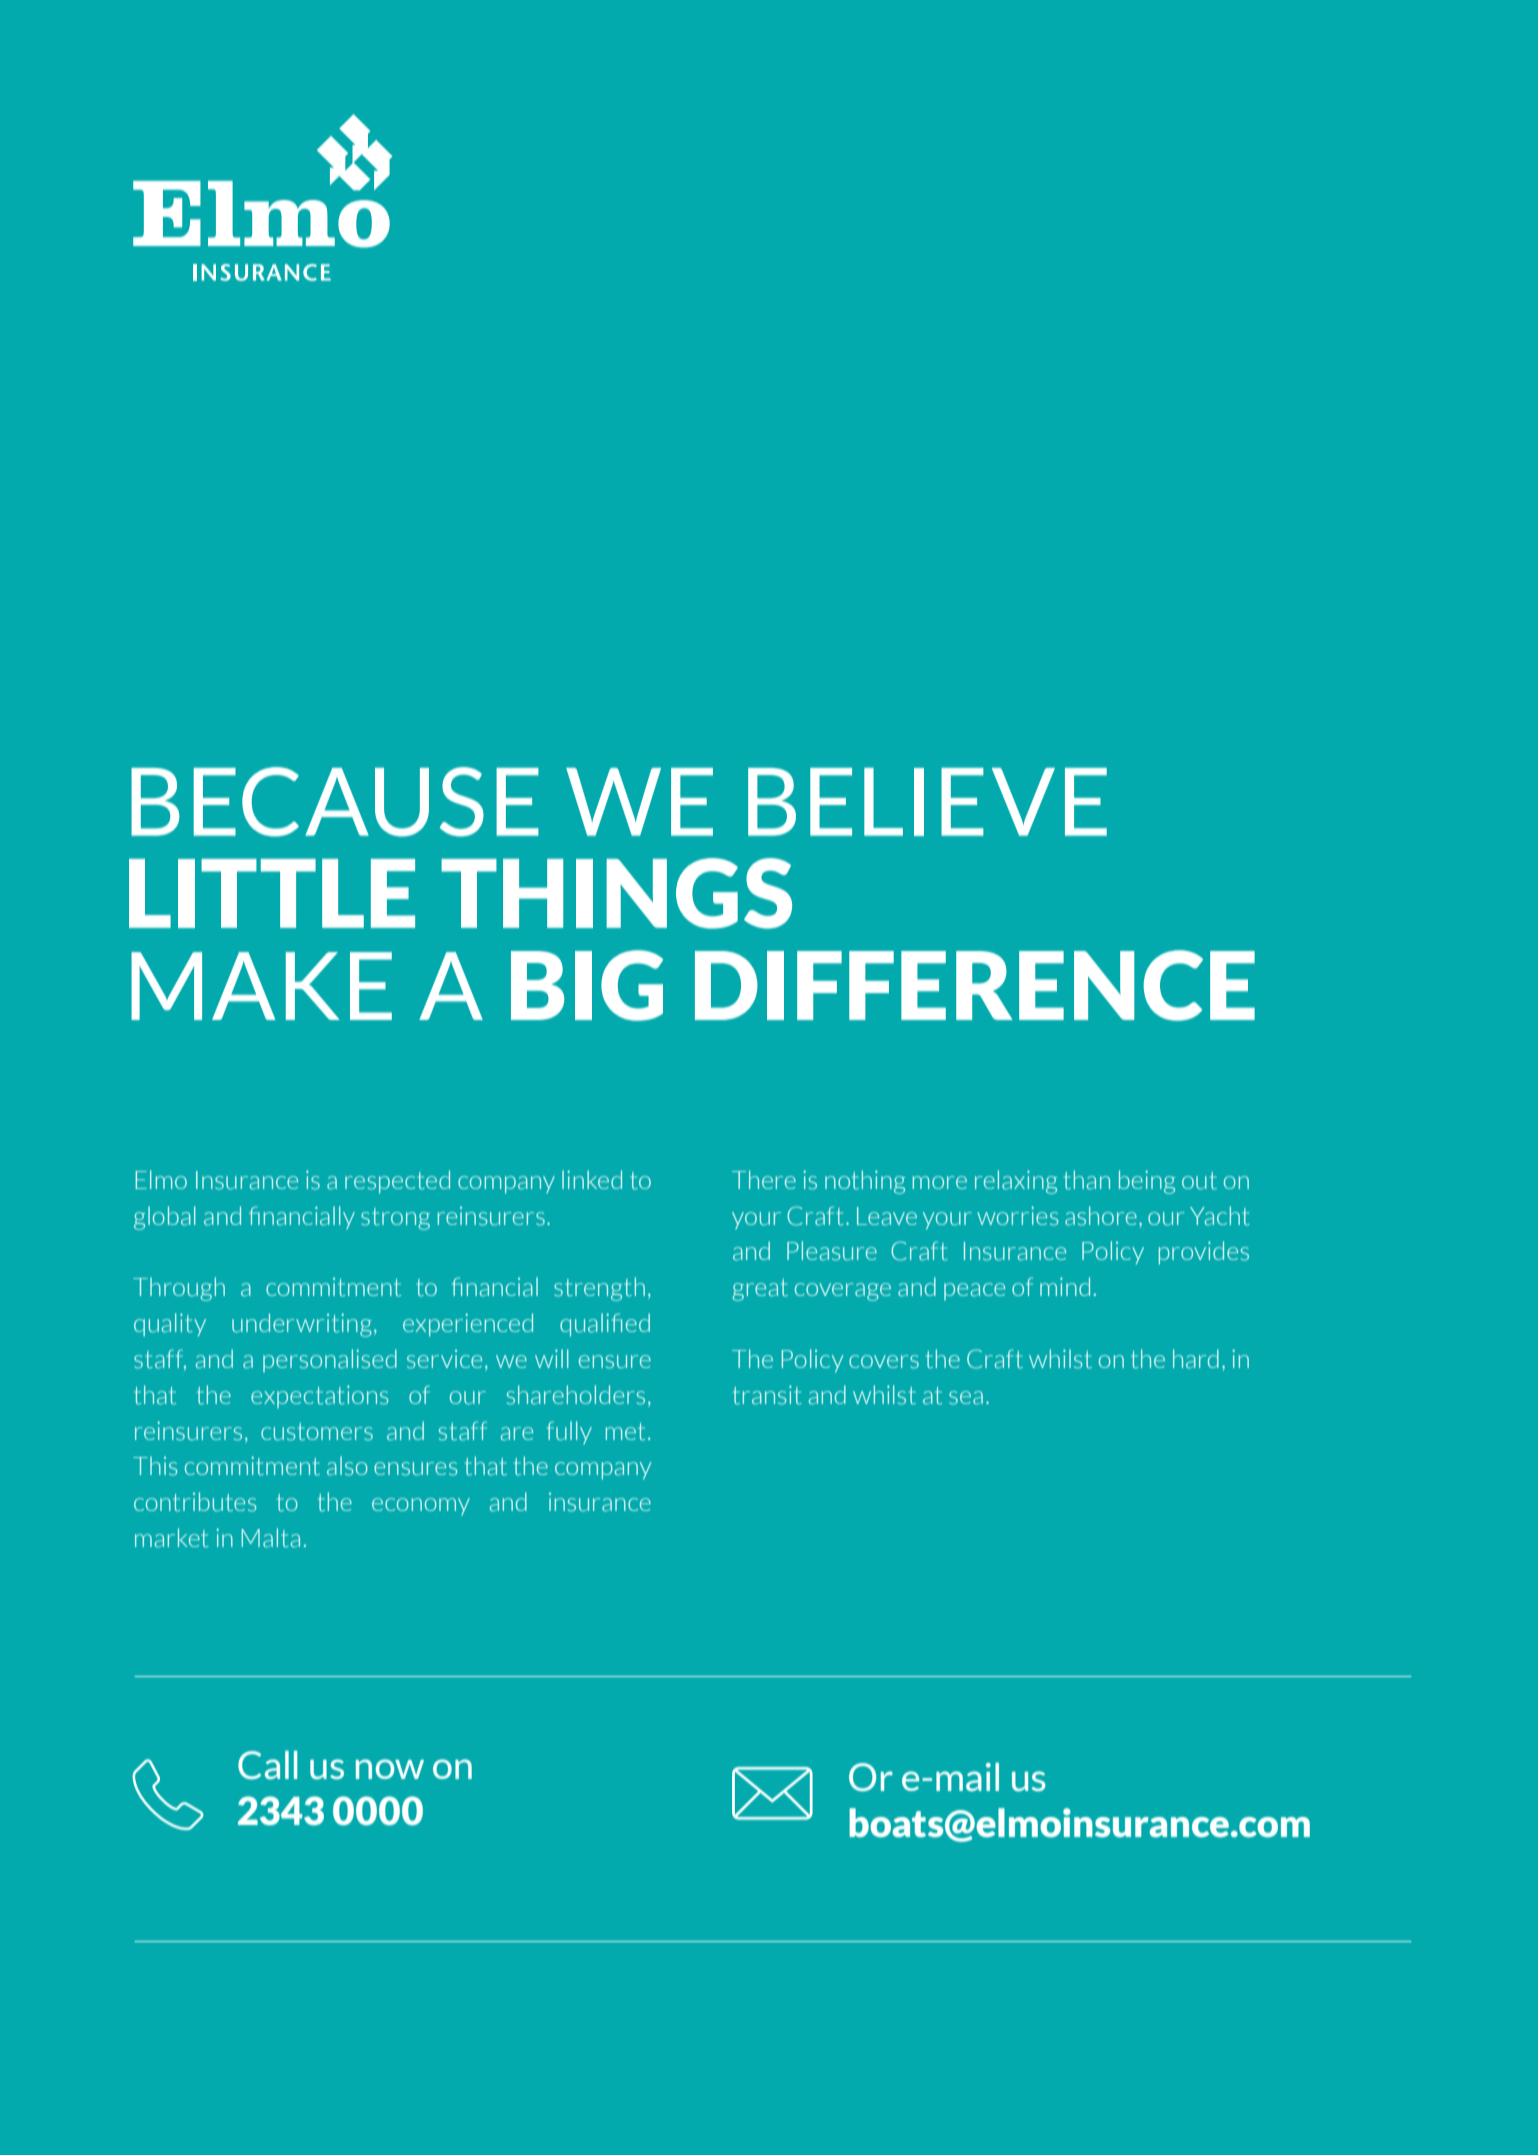  I want to click on now, so click(390, 1769).
